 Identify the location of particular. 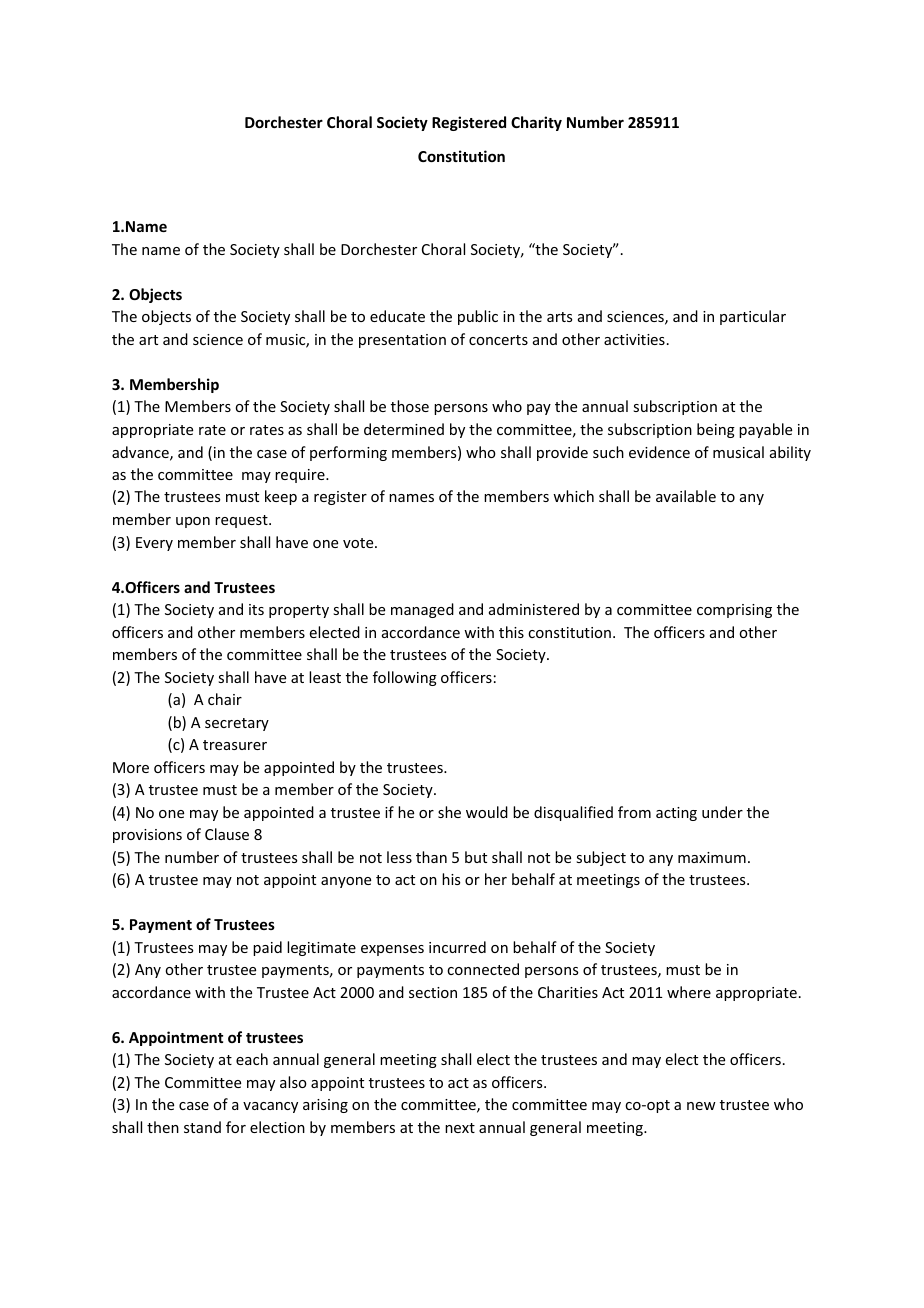
(753, 317).
